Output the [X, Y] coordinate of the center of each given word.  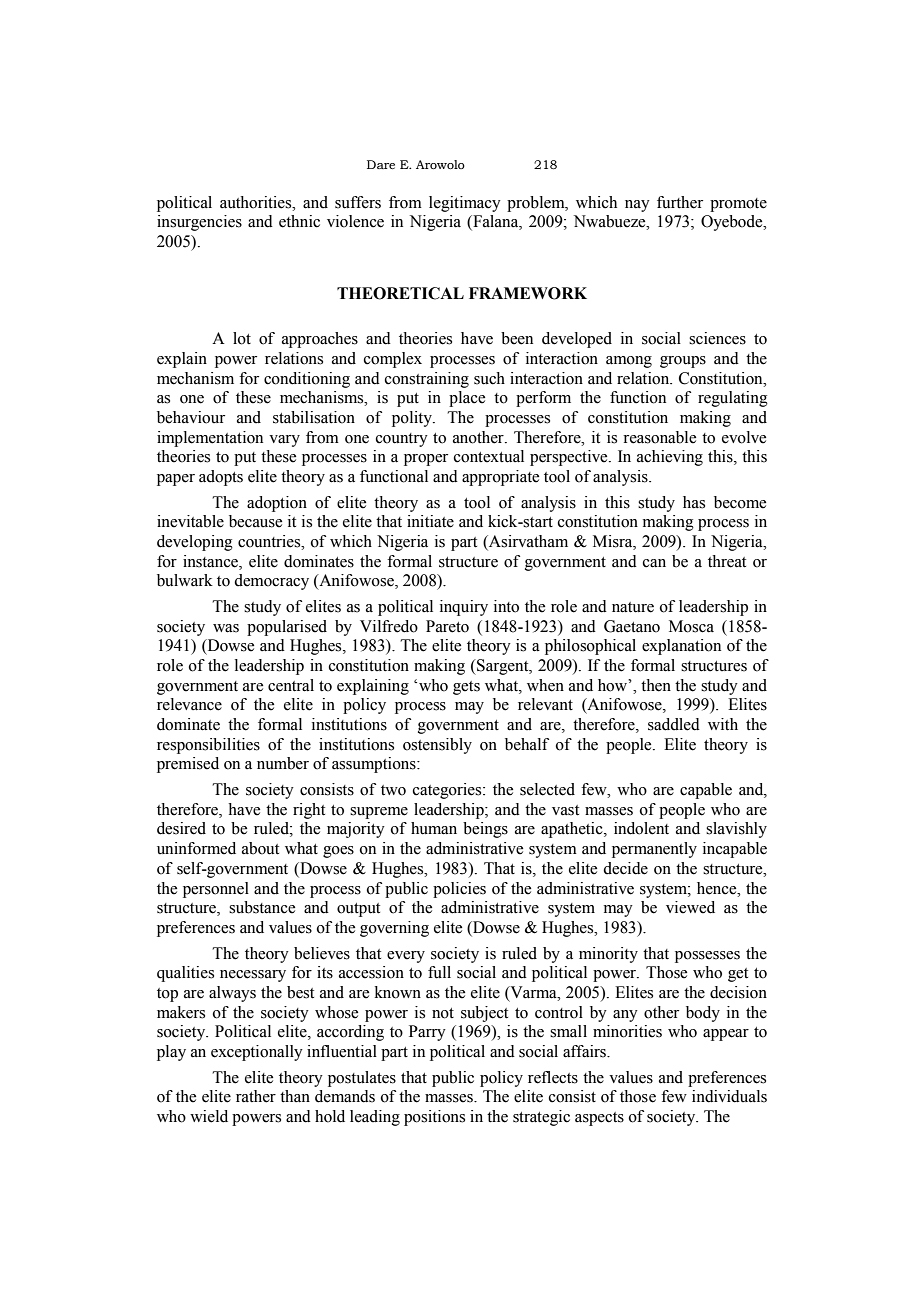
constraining [427, 380]
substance [262, 907]
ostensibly [437, 746]
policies [459, 890]
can [654, 563]
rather [256, 1096]
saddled [674, 724]
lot [242, 338]
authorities [257, 202]
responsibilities [208, 746]
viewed [690, 907]
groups [683, 362]
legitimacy [465, 204]
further [680, 202]
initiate [430, 521]
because [255, 521]
